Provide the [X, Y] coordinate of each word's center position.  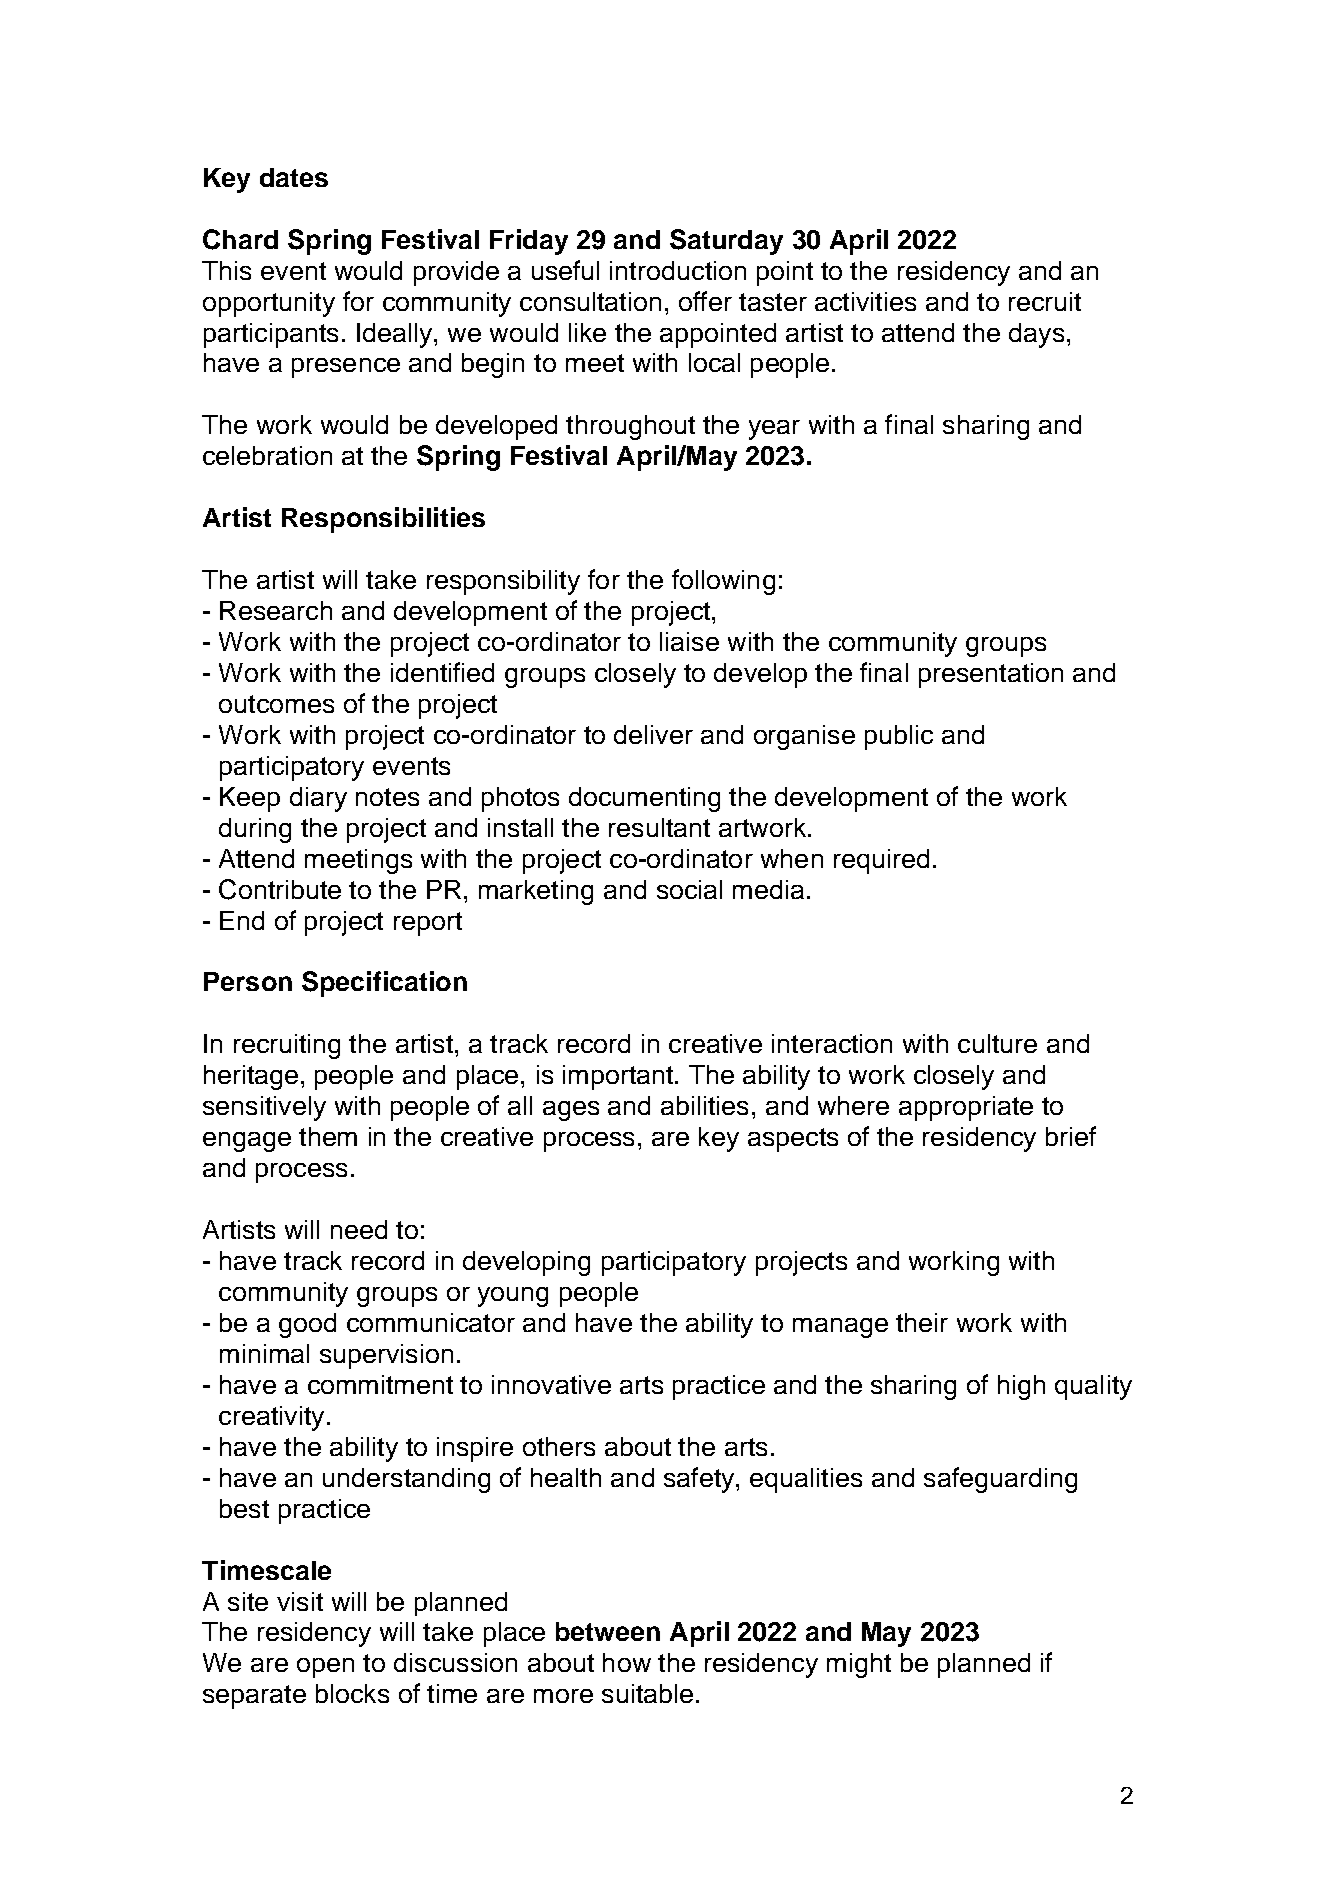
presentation [991, 675]
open [325, 1668]
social [689, 889]
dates [294, 177]
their [922, 1322]
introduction [678, 270]
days [1036, 335]
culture [997, 1043]
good [307, 1325]
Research [276, 610]
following [723, 582]
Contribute [280, 889]
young [513, 1297]
